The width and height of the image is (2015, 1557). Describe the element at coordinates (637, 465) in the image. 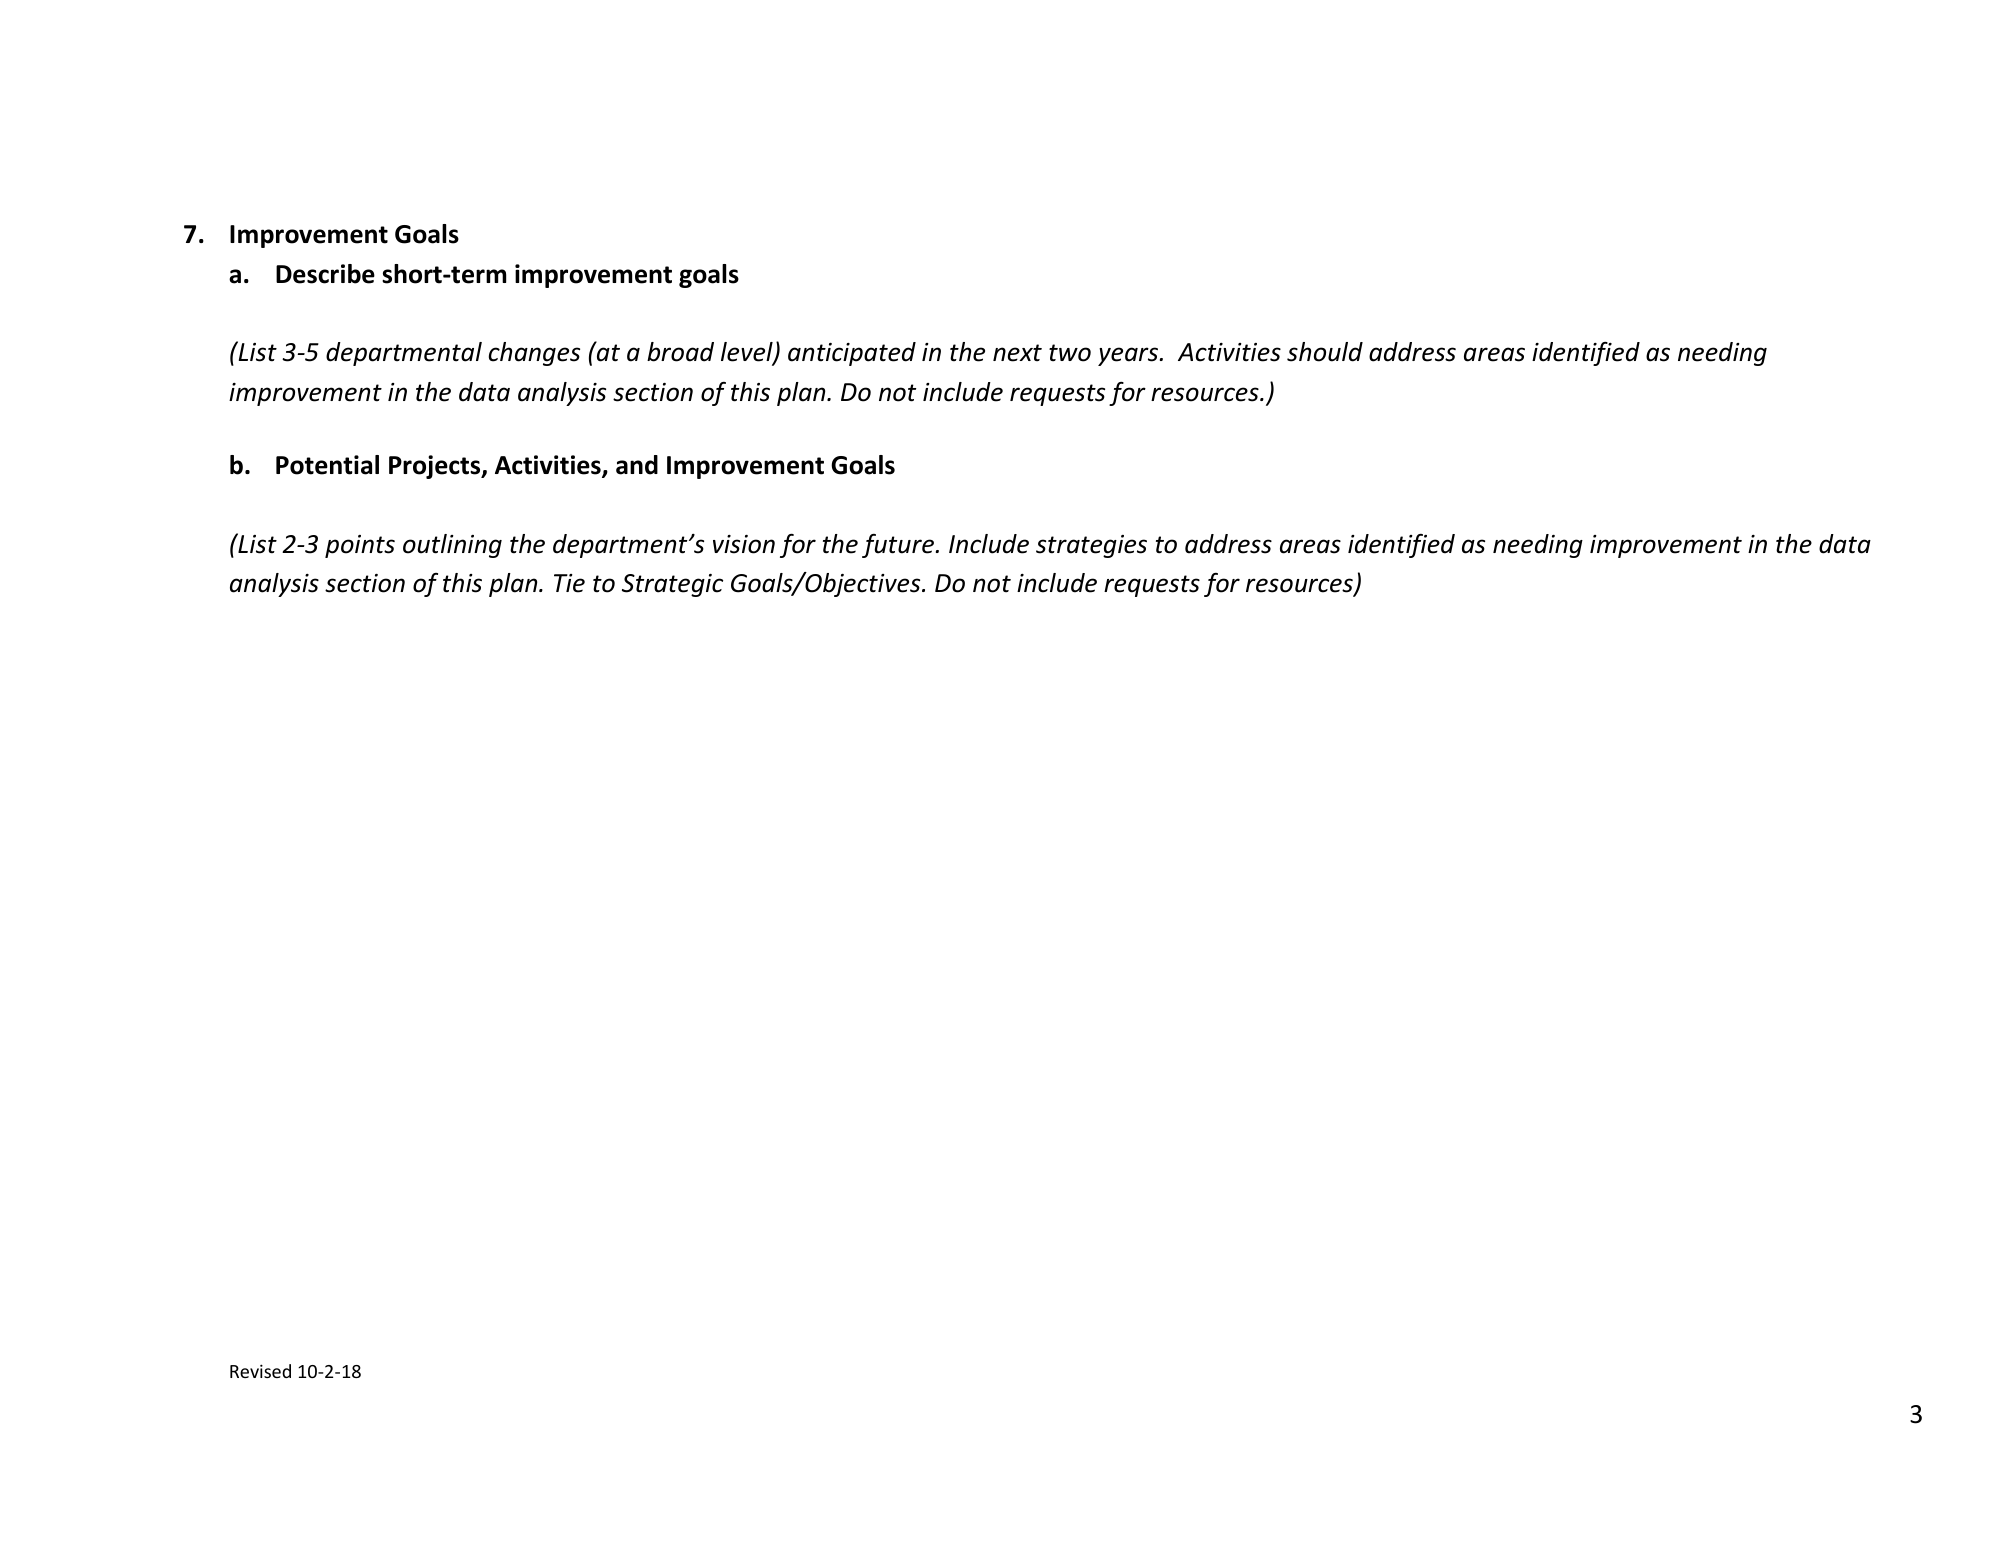

I see `and` at that location.
